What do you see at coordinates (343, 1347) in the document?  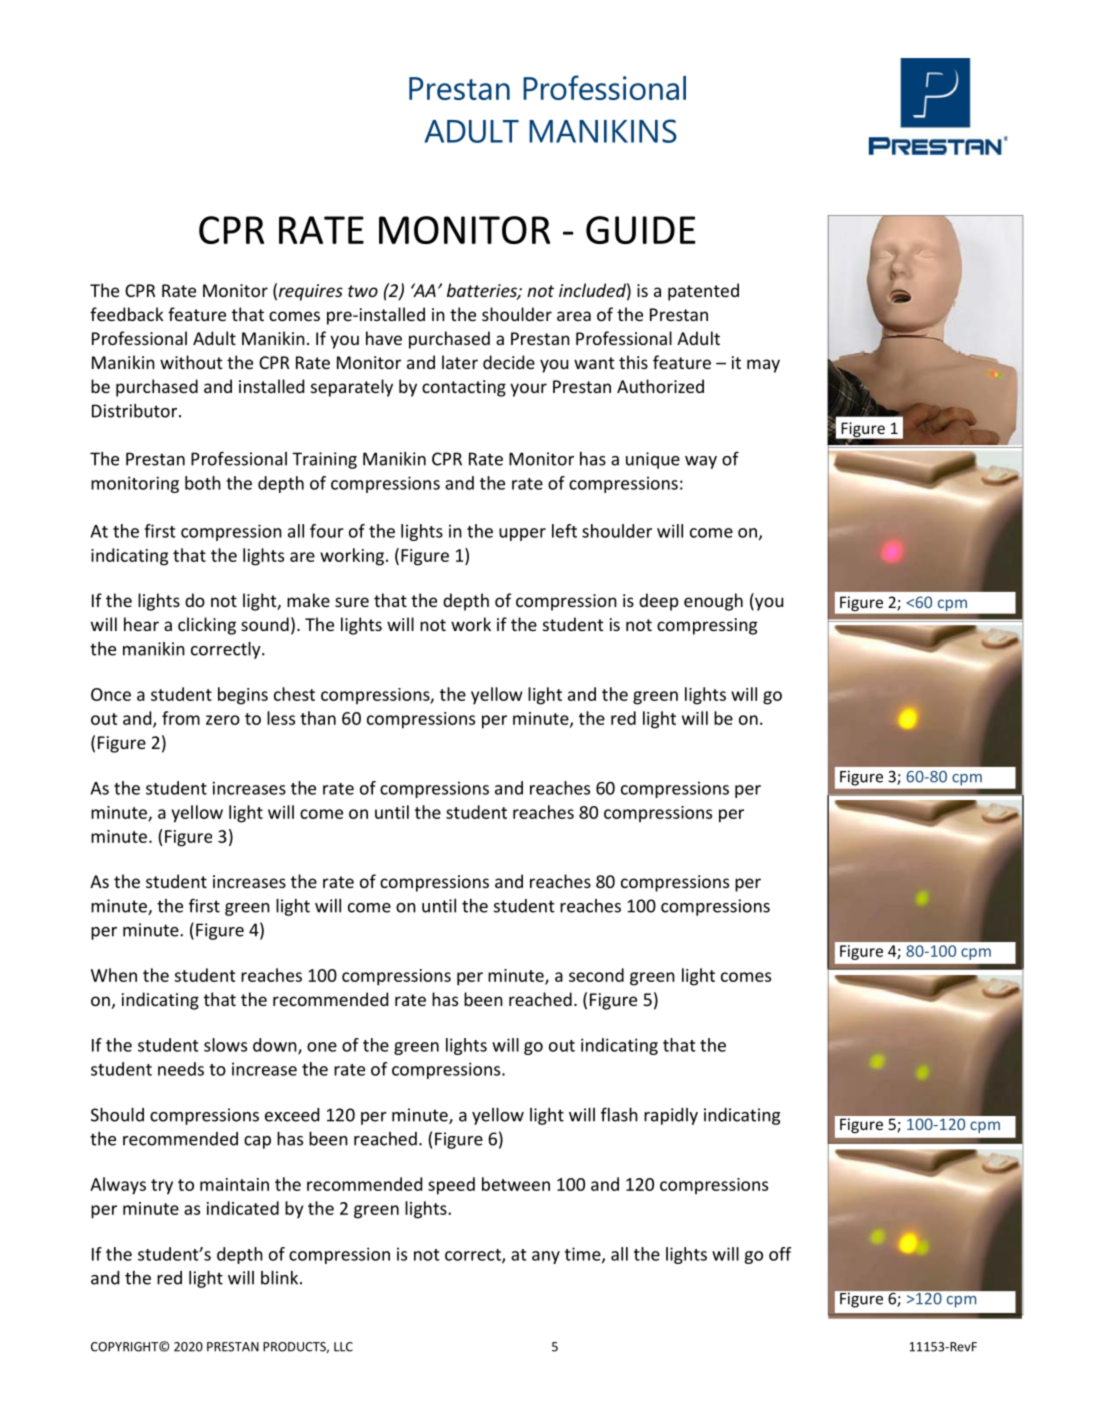 I see `LLC` at bounding box center [343, 1347].
